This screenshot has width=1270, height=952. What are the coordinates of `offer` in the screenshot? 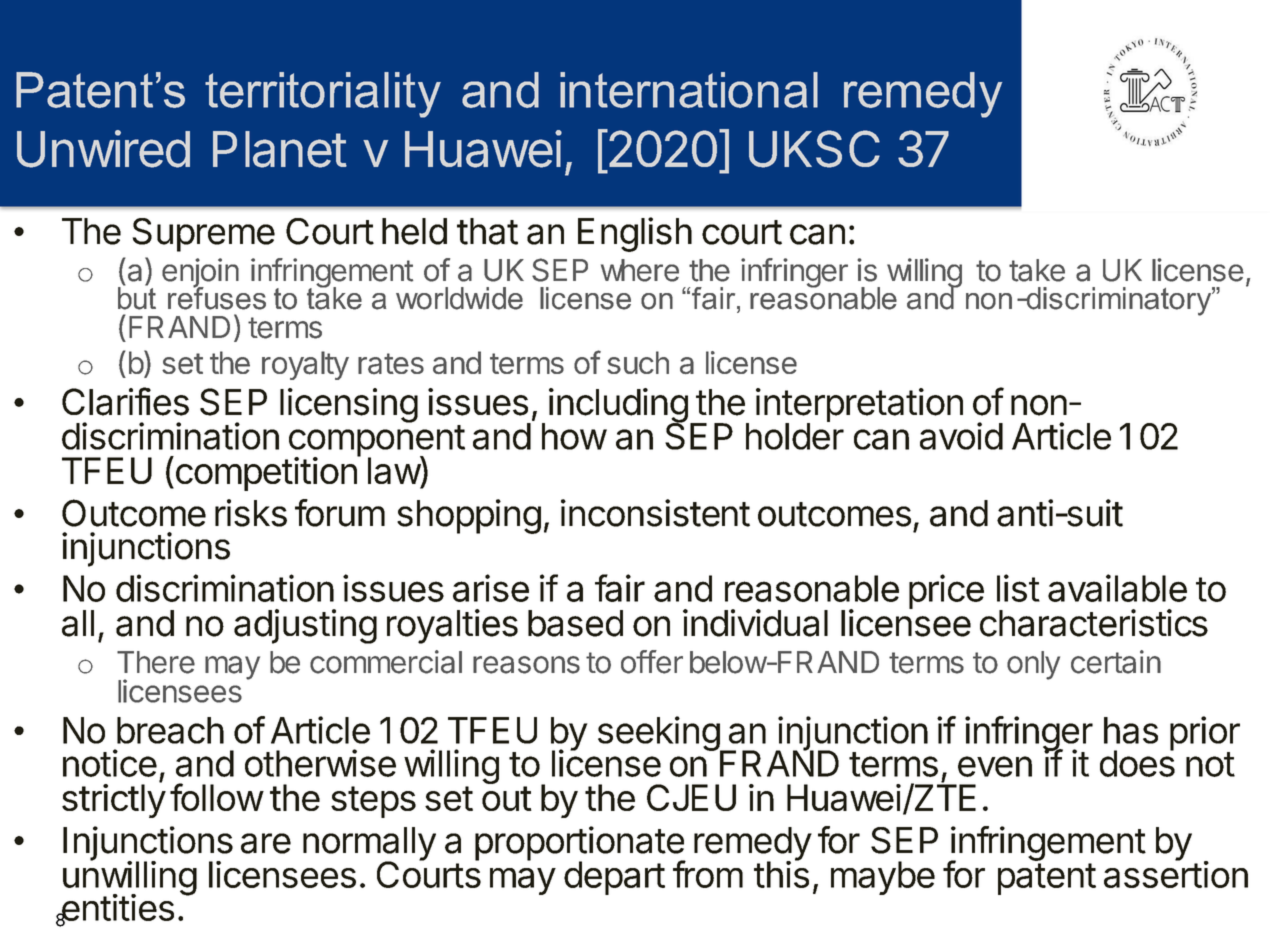 It's located at (652, 662).
